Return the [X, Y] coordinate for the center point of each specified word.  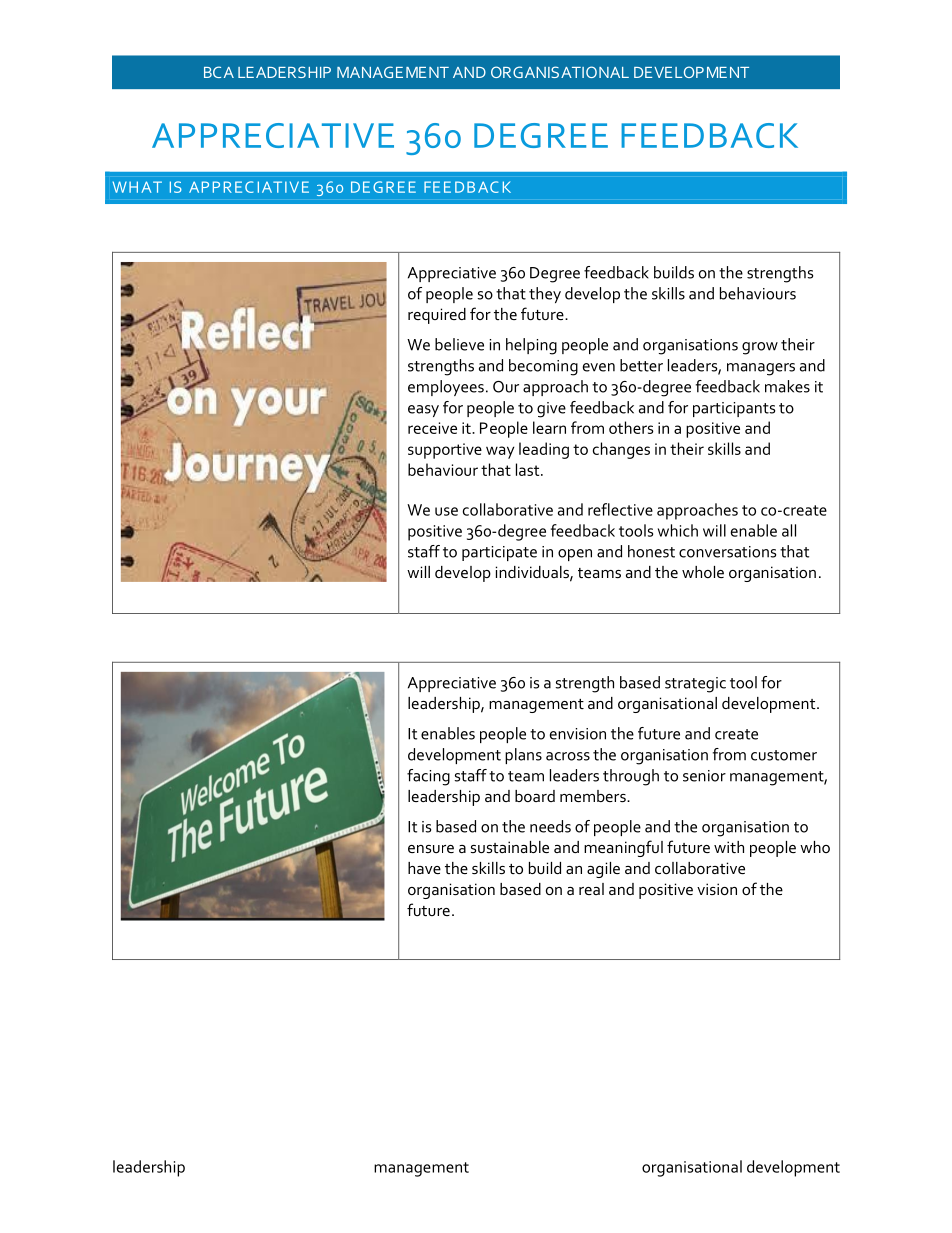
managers [761, 369]
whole [703, 572]
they [545, 295]
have [424, 868]
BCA [219, 72]
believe [459, 344]
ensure [431, 849]
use [446, 511]
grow [760, 348]
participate [499, 553]
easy [423, 411]
